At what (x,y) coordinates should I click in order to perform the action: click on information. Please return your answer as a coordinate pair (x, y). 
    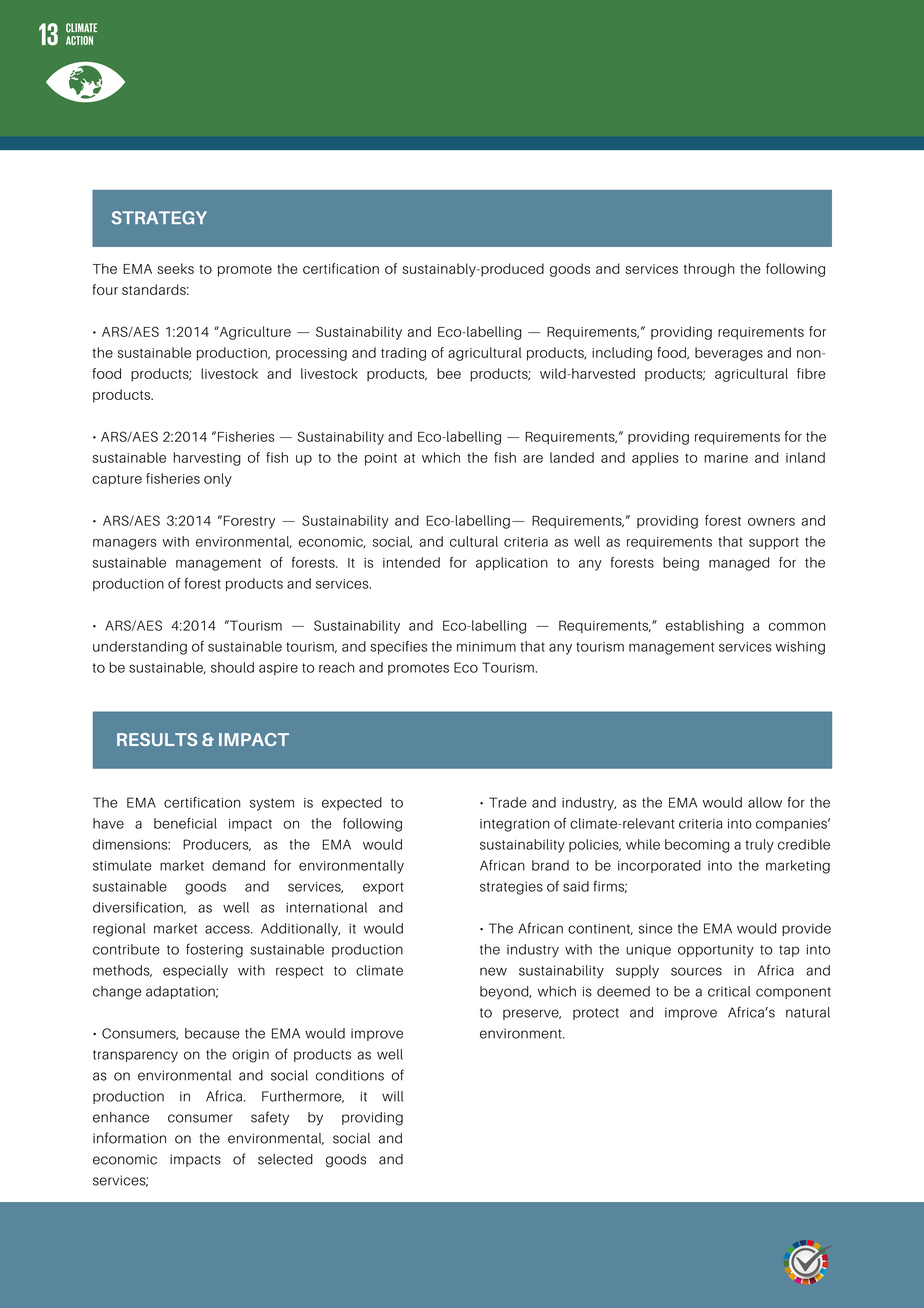
    Looking at the image, I should click on (129, 1138).
